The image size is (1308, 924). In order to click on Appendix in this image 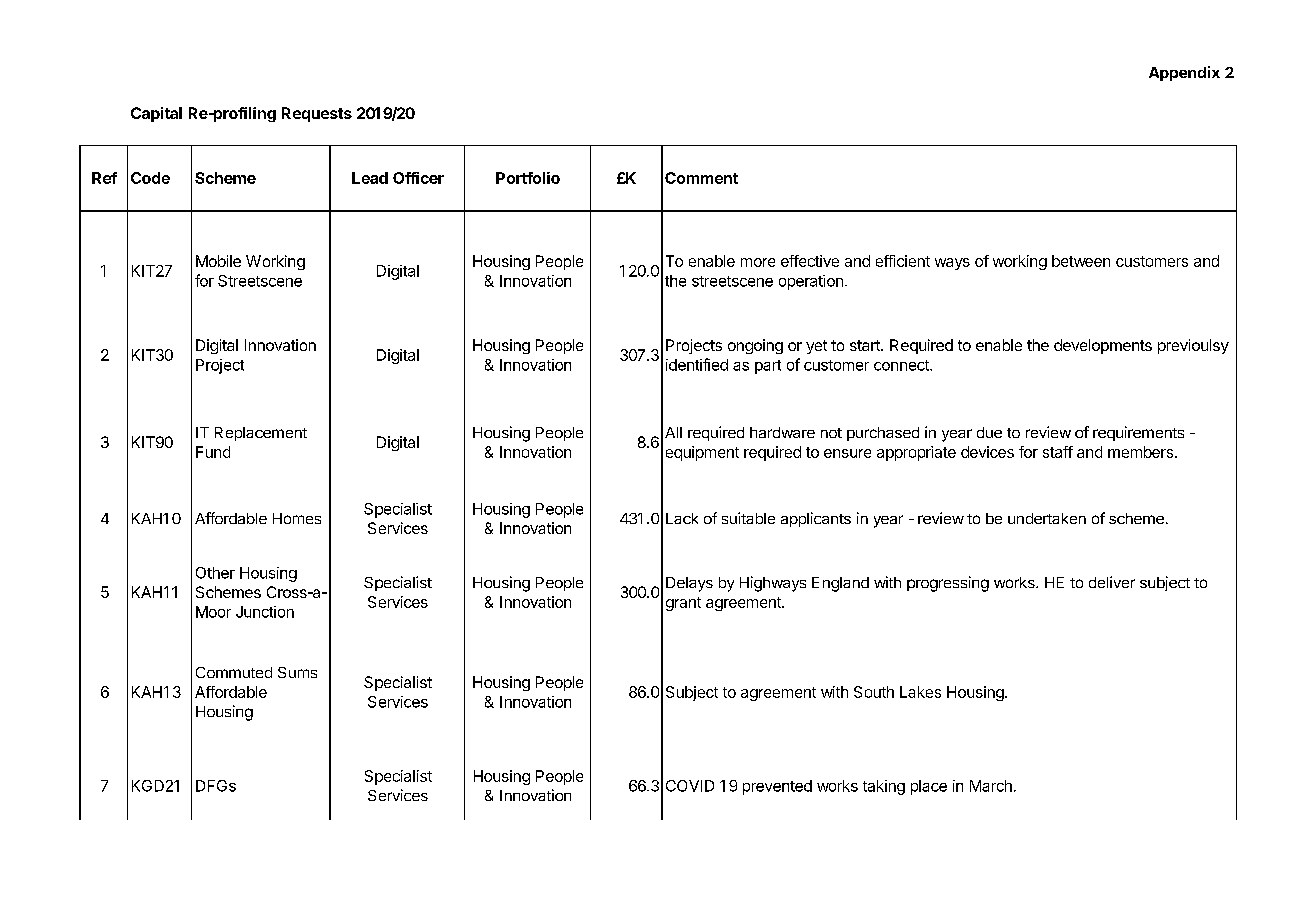, I will do `click(1184, 73)`.
